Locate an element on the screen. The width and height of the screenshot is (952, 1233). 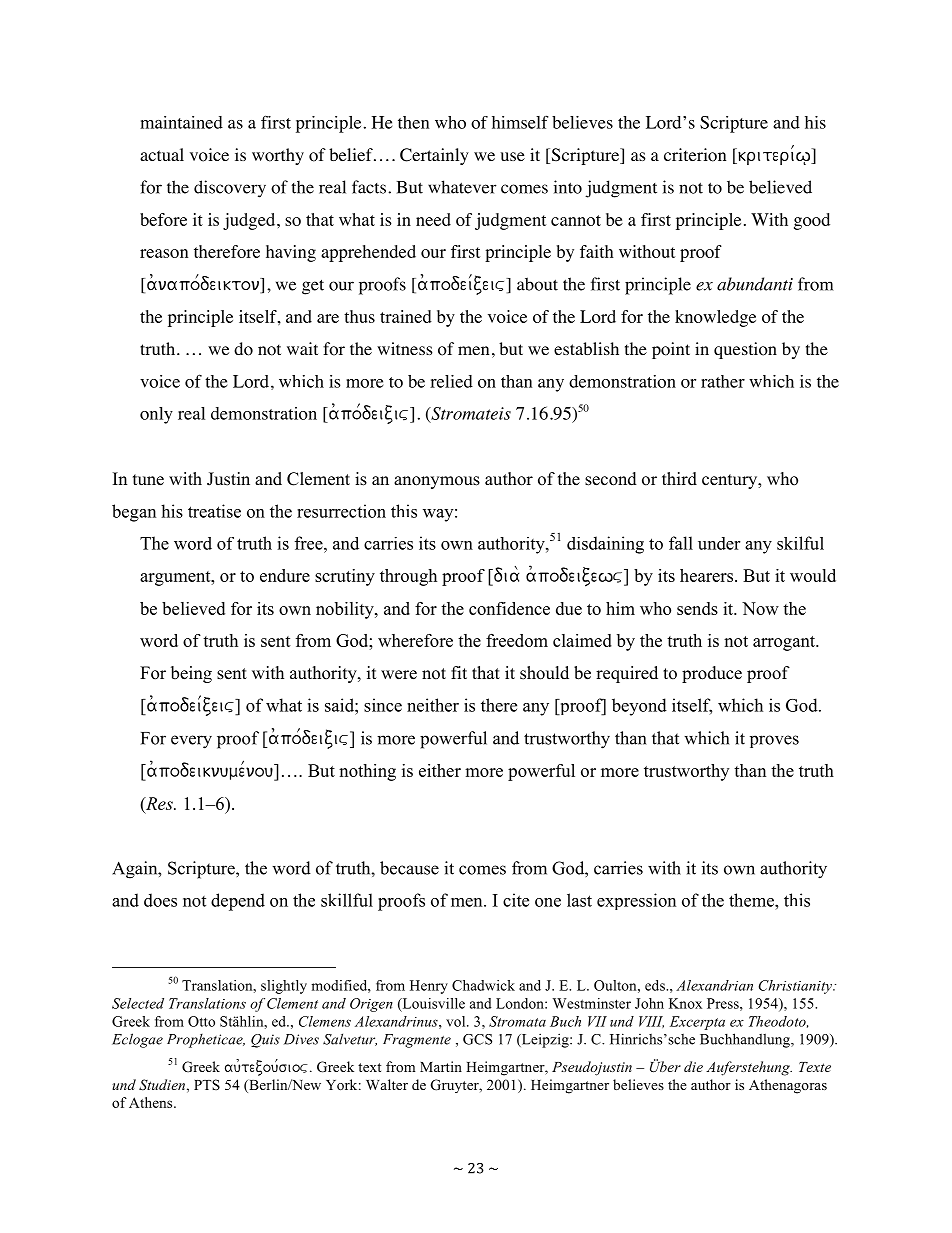
GCS is located at coordinates (477, 1039).
